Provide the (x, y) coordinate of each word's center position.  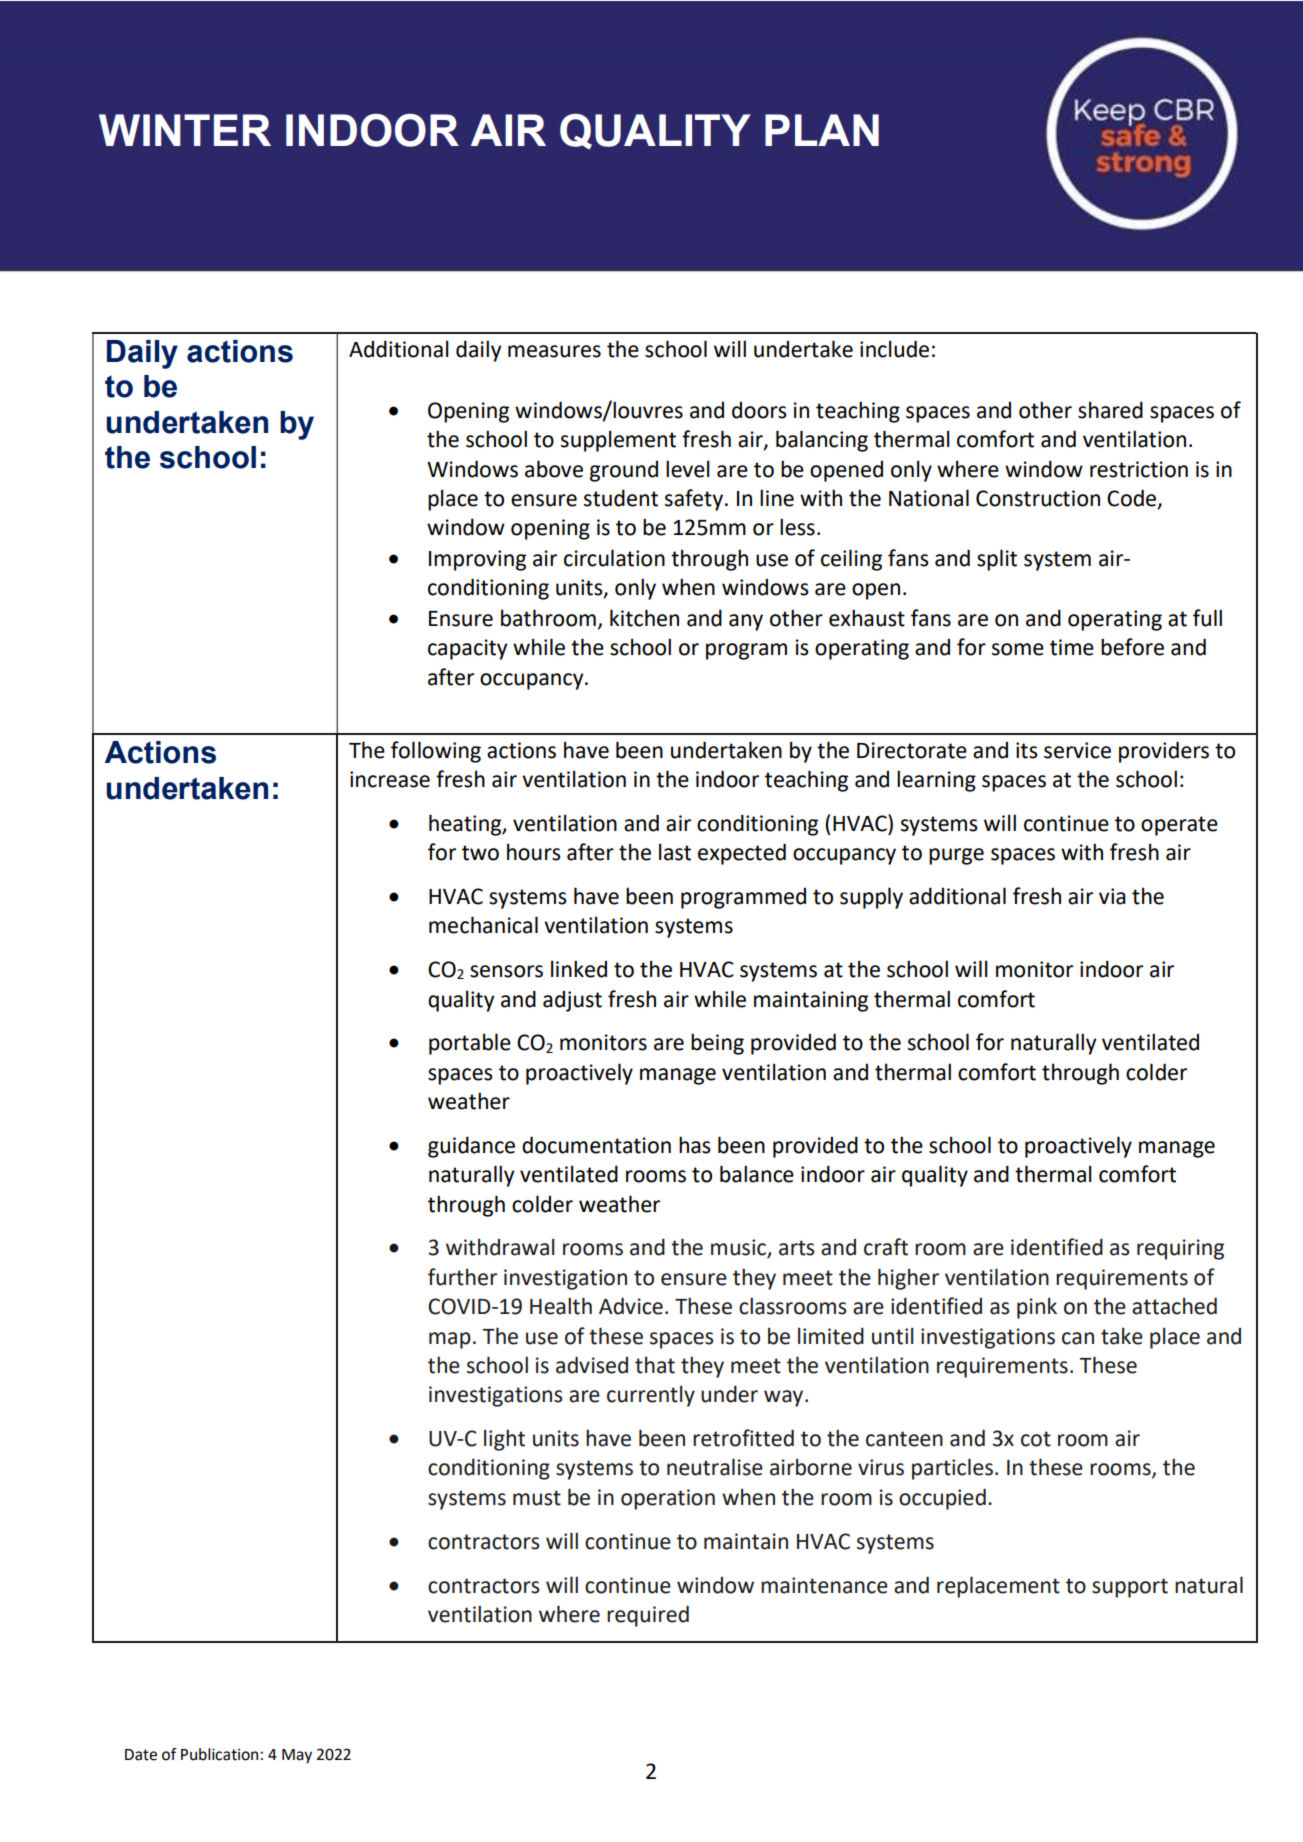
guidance (471, 1147)
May (297, 1756)
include (894, 349)
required (648, 1616)
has (695, 1145)
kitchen (644, 618)
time (1072, 647)
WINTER (185, 130)
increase (390, 779)
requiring (1180, 1249)
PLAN (822, 130)
